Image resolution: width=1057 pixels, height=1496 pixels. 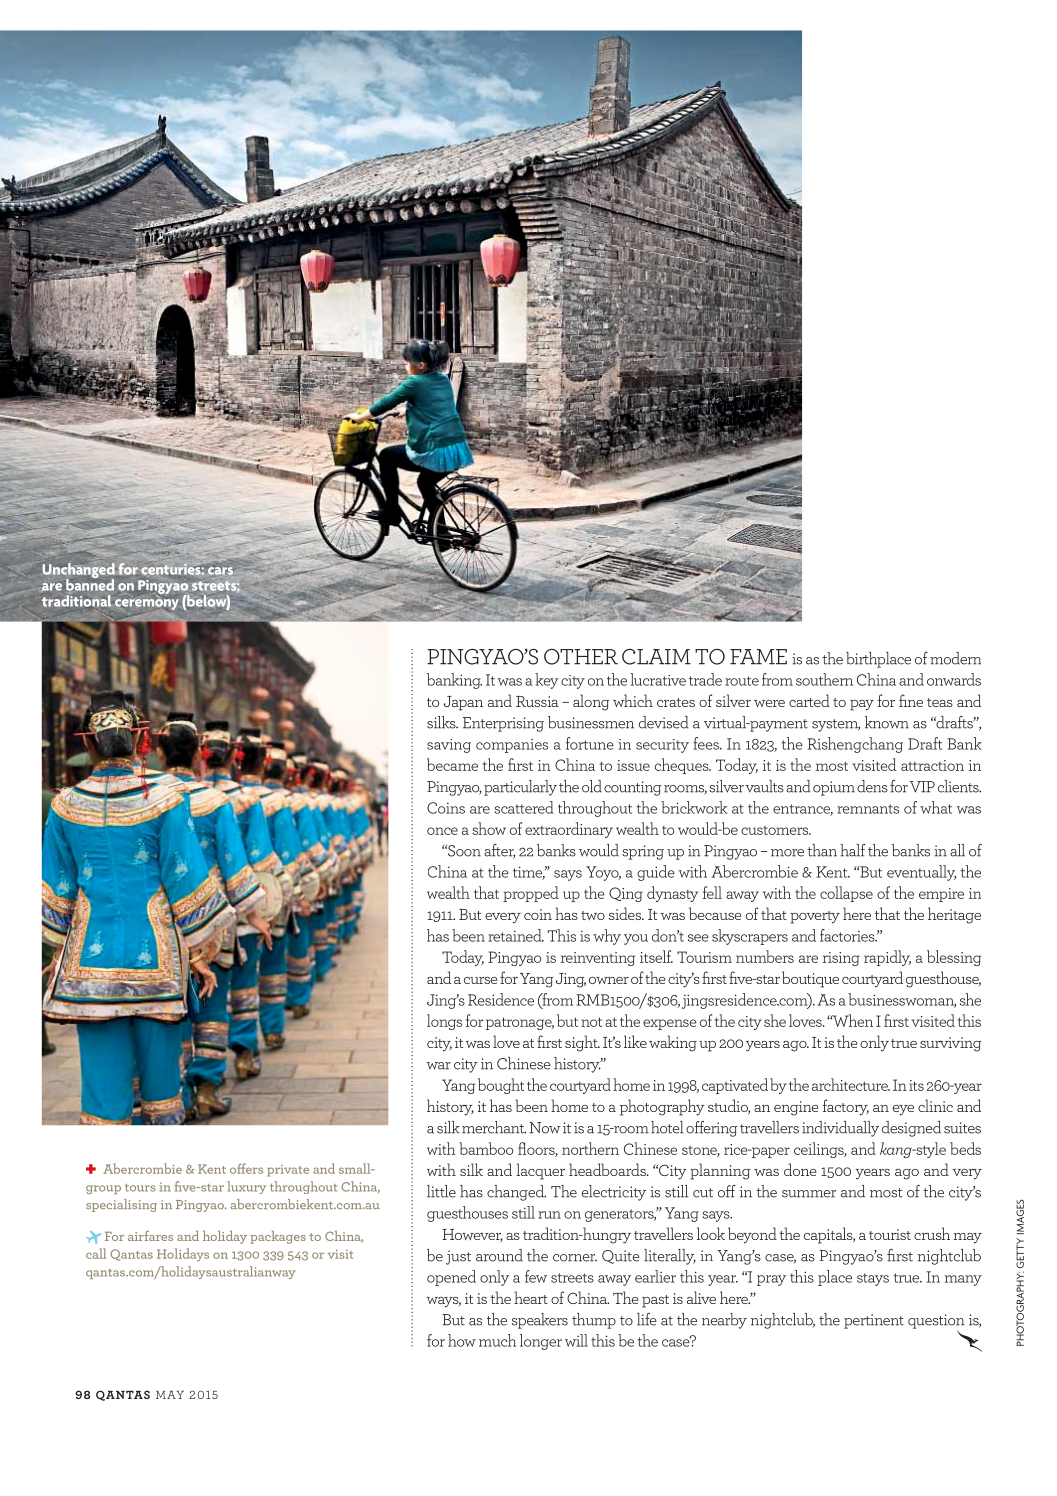 What do you see at coordinates (489, 828) in the page?
I see `show` at bounding box center [489, 828].
